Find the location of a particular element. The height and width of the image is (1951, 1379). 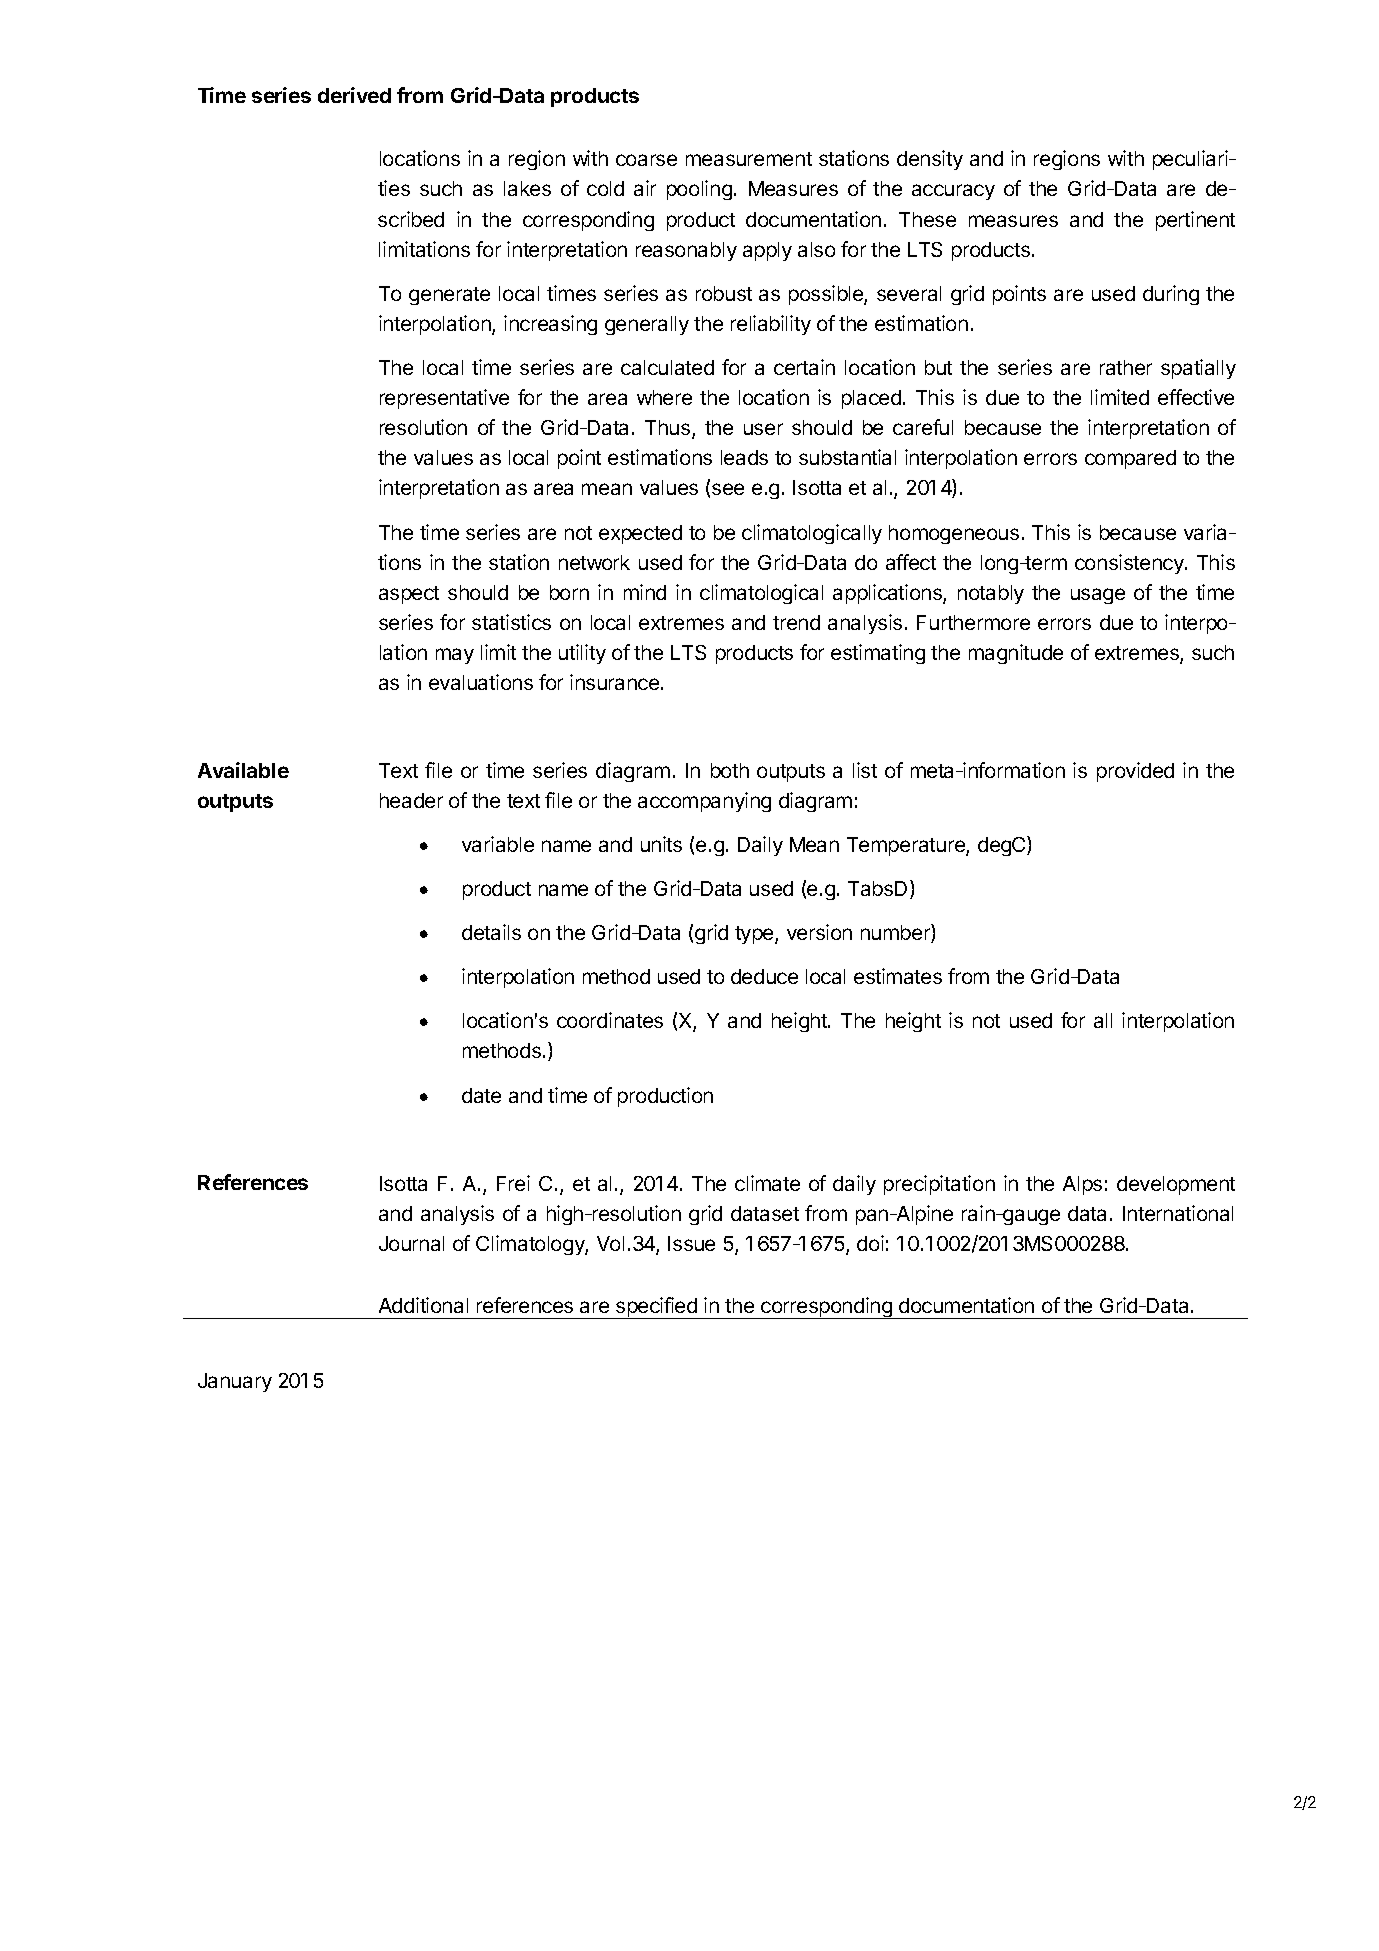

specified is located at coordinates (656, 1308).
